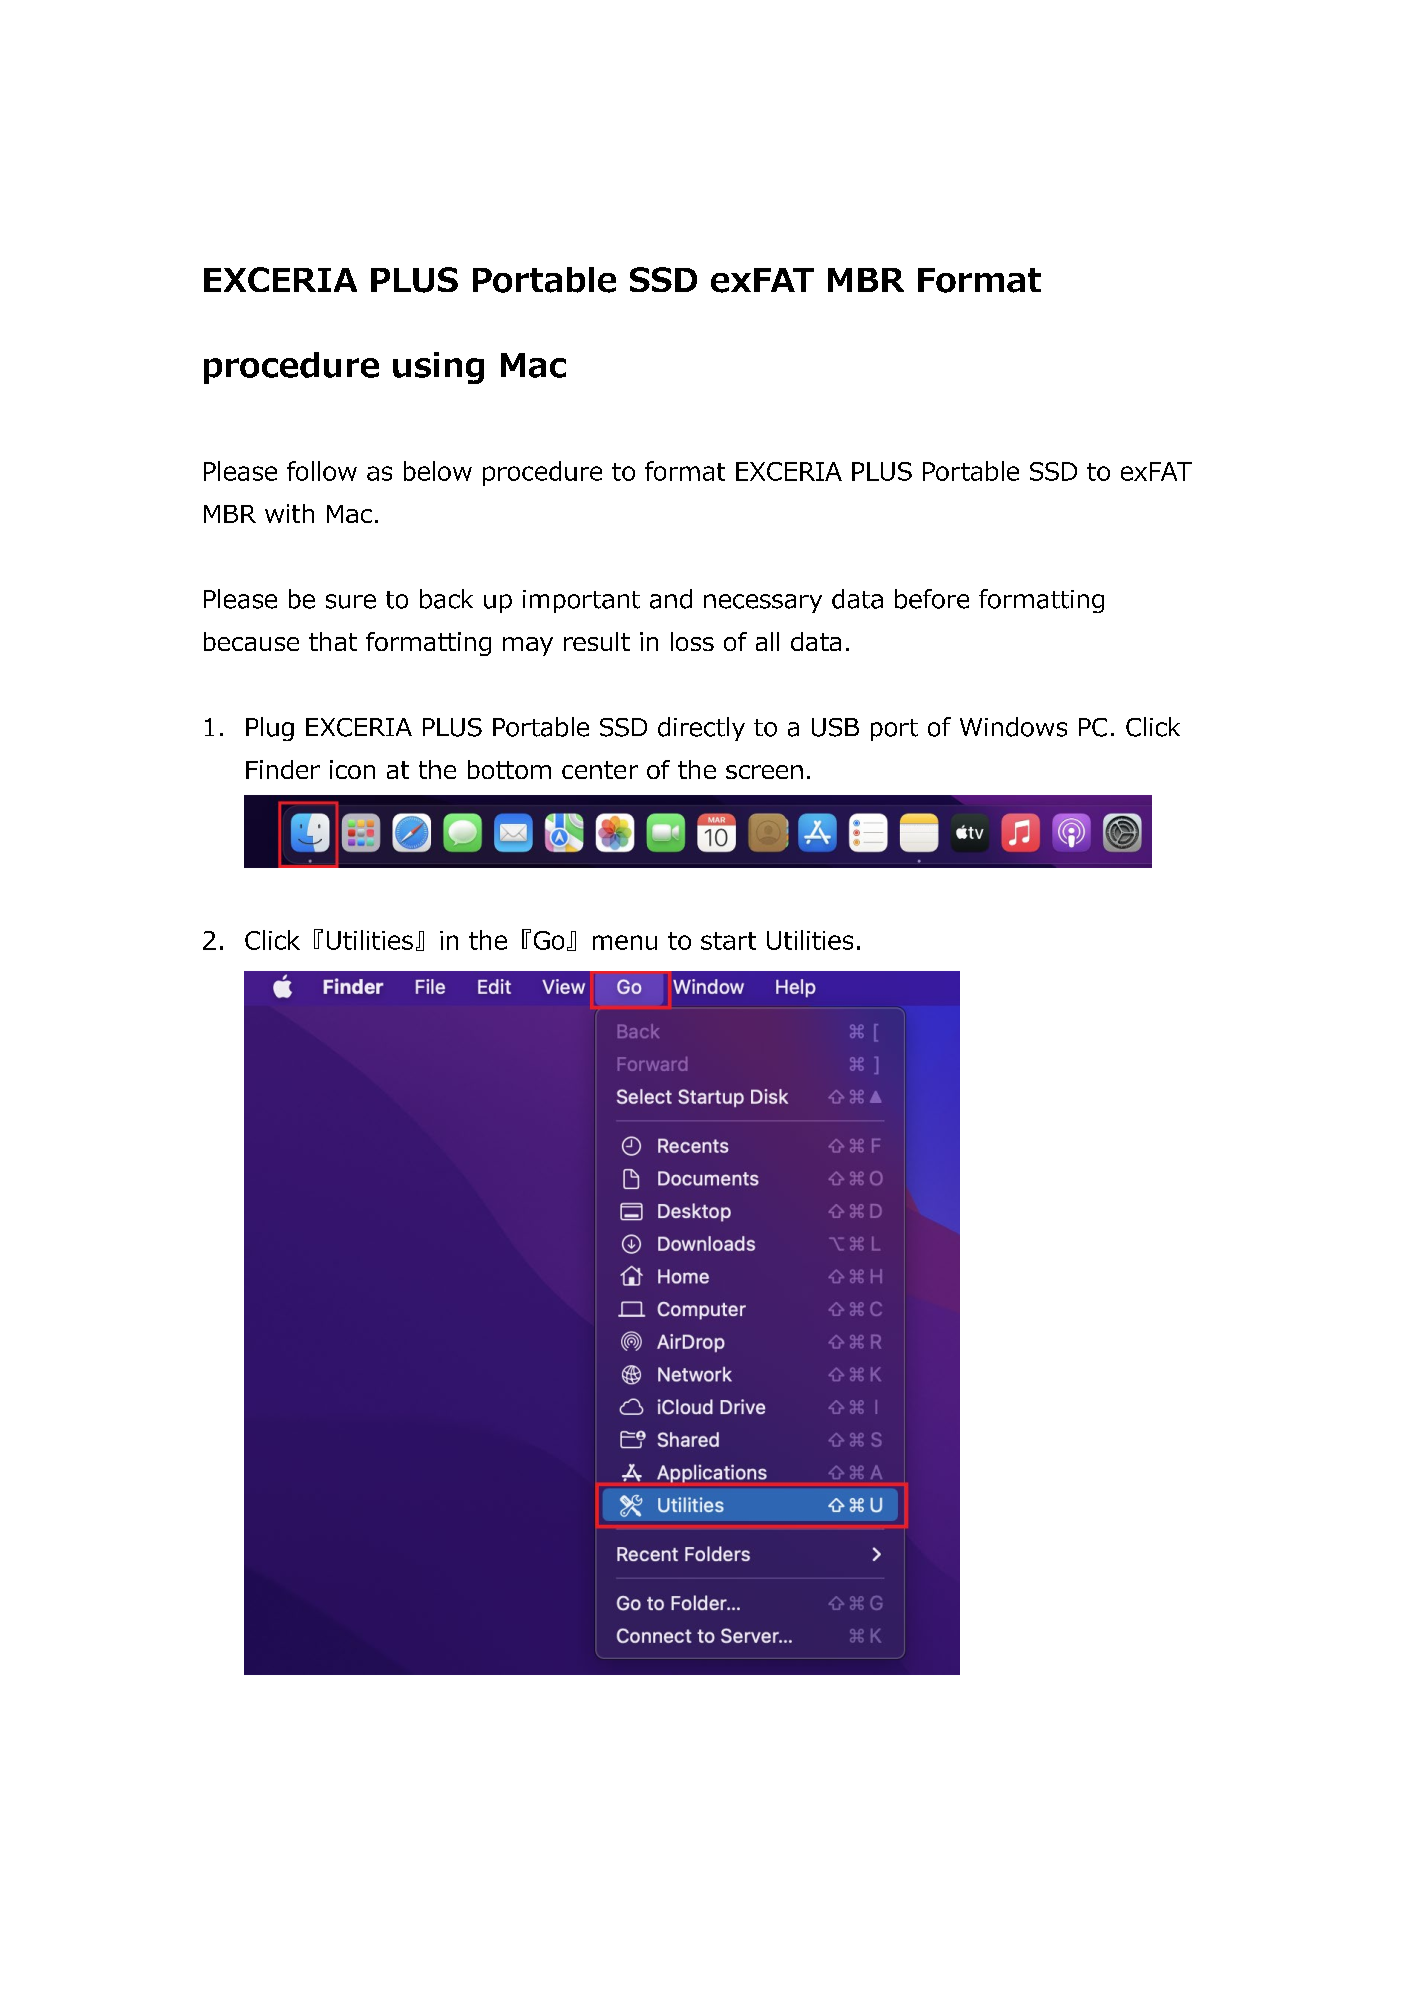 Image resolution: width=1410 pixels, height=1995 pixels. Describe the element at coordinates (835, 727) in the screenshot. I see `USB` at that location.
